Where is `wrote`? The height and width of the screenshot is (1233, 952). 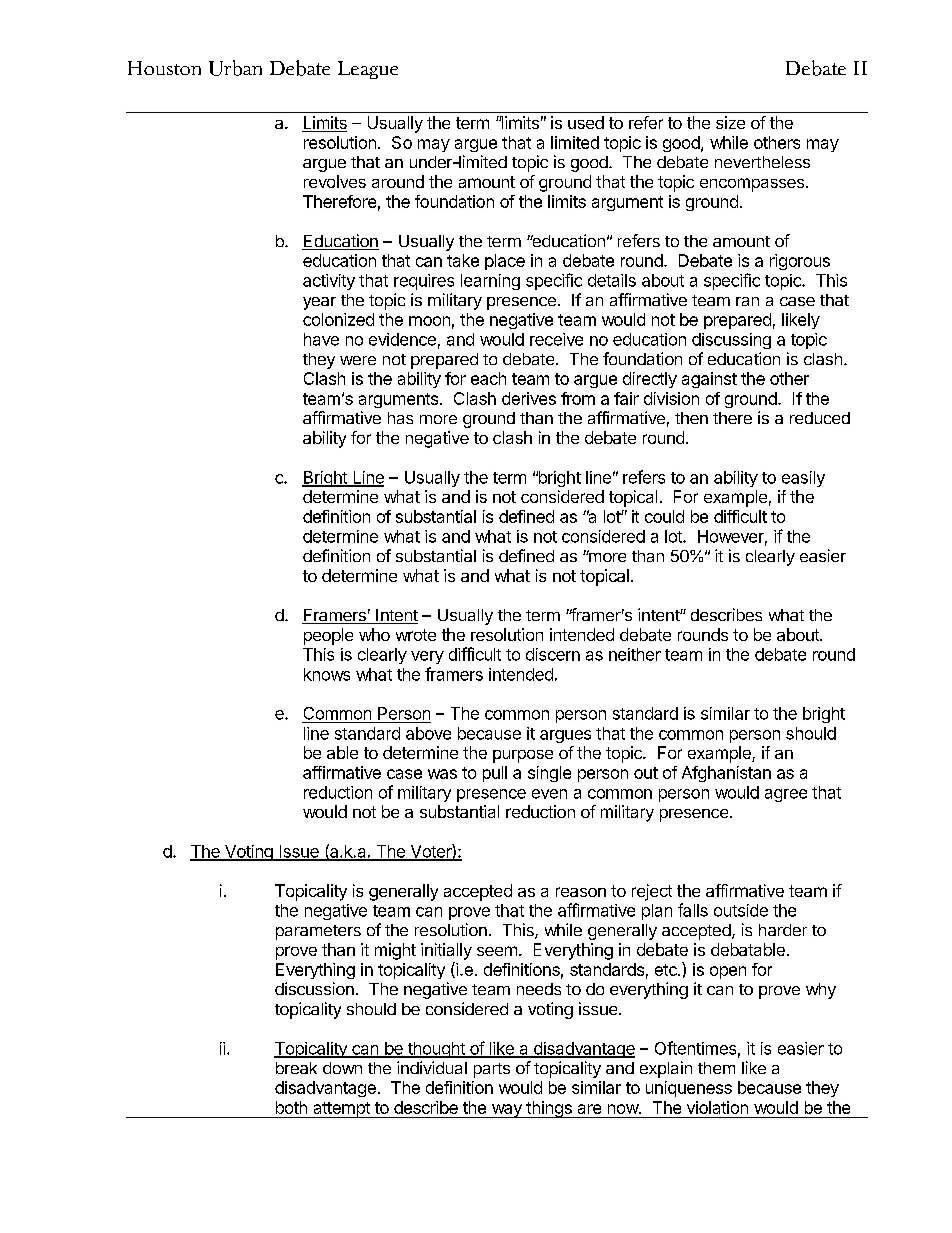 wrote is located at coordinates (416, 635).
